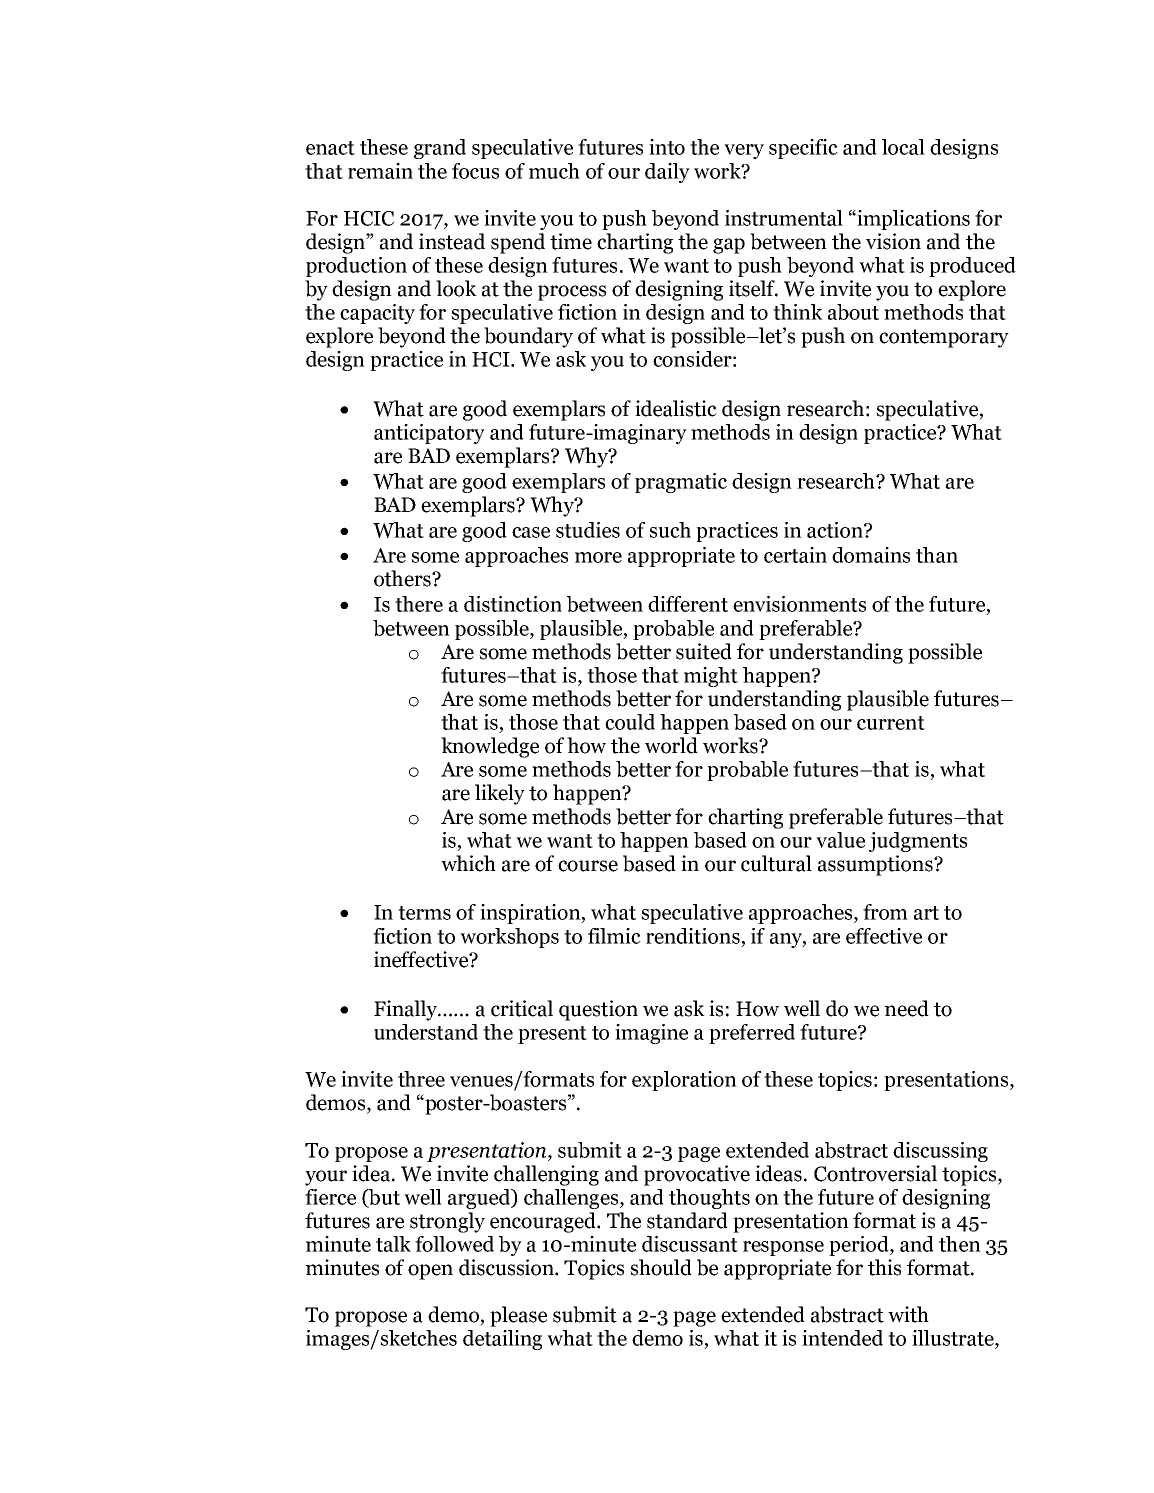  Describe the element at coordinates (671, 745) in the screenshot. I see `world` at that location.
